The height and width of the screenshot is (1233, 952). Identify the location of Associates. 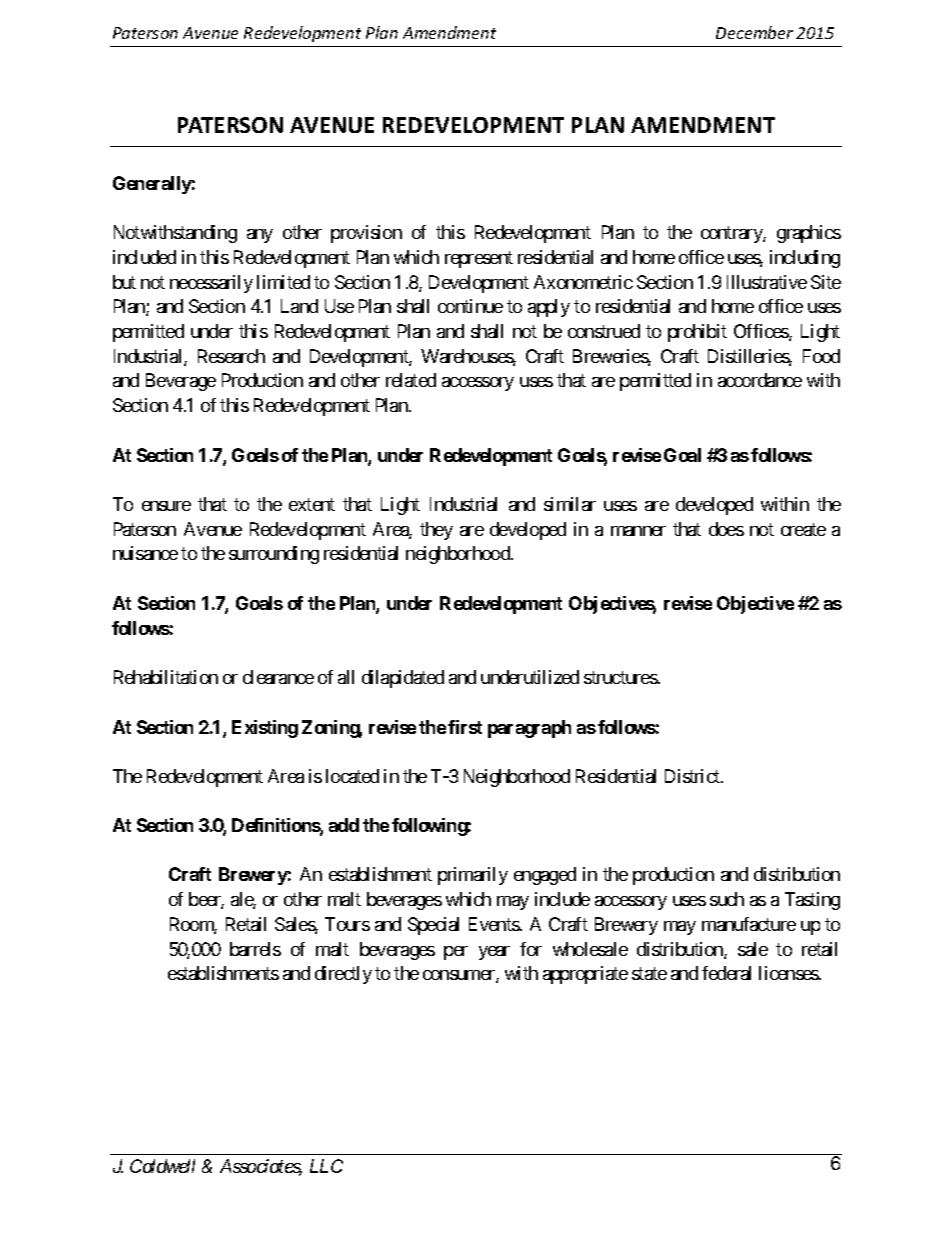
(261, 1167).
